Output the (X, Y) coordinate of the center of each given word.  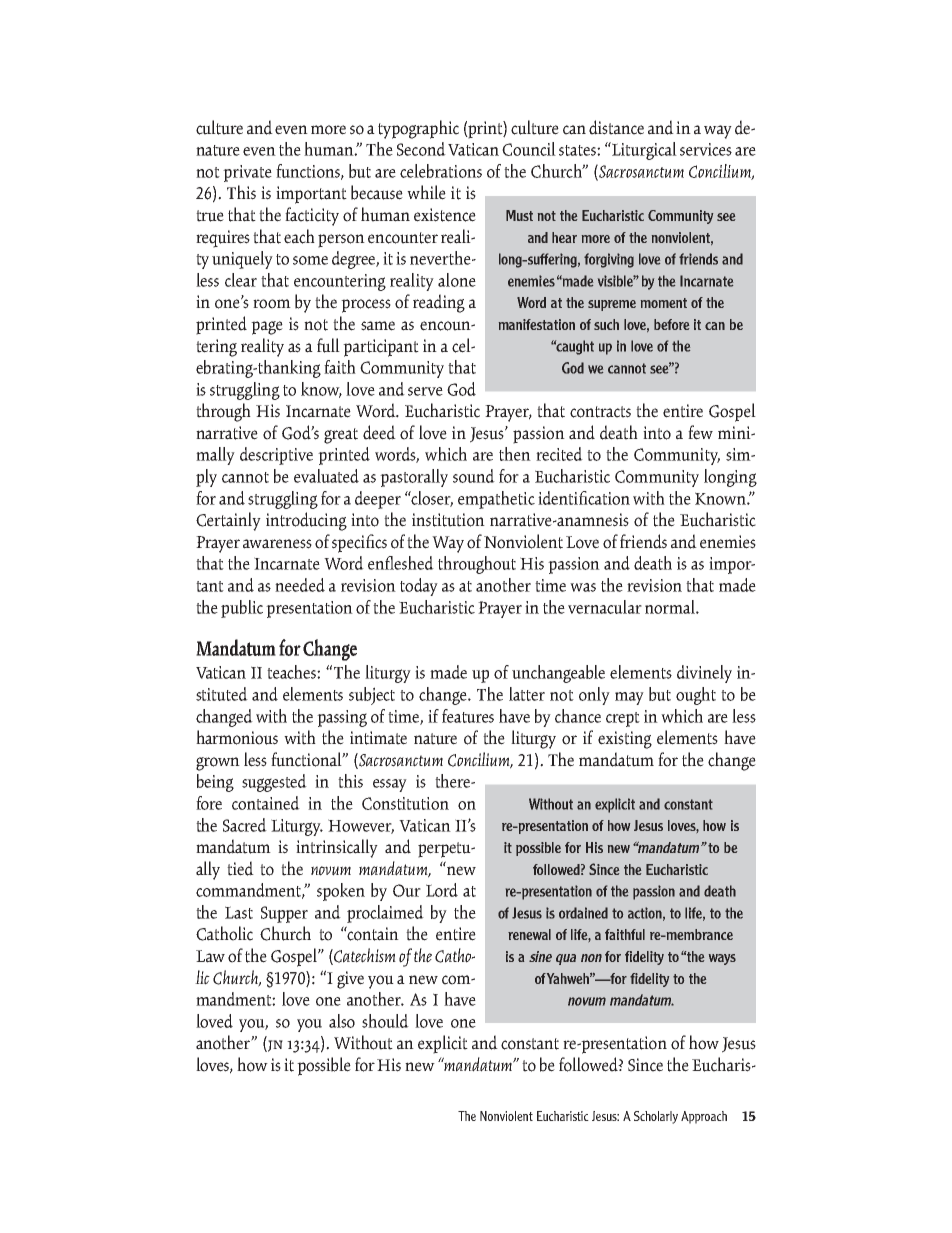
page (267, 328)
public (242, 609)
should (385, 1021)
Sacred (245, 825)
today (419, 587)
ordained (583, 913)
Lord (442, 890)
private (247, 173)
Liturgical (643, 151)
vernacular (605, 607)
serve (425, 391)
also (342, 1021)
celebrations (441, 171)
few (700, 432)
